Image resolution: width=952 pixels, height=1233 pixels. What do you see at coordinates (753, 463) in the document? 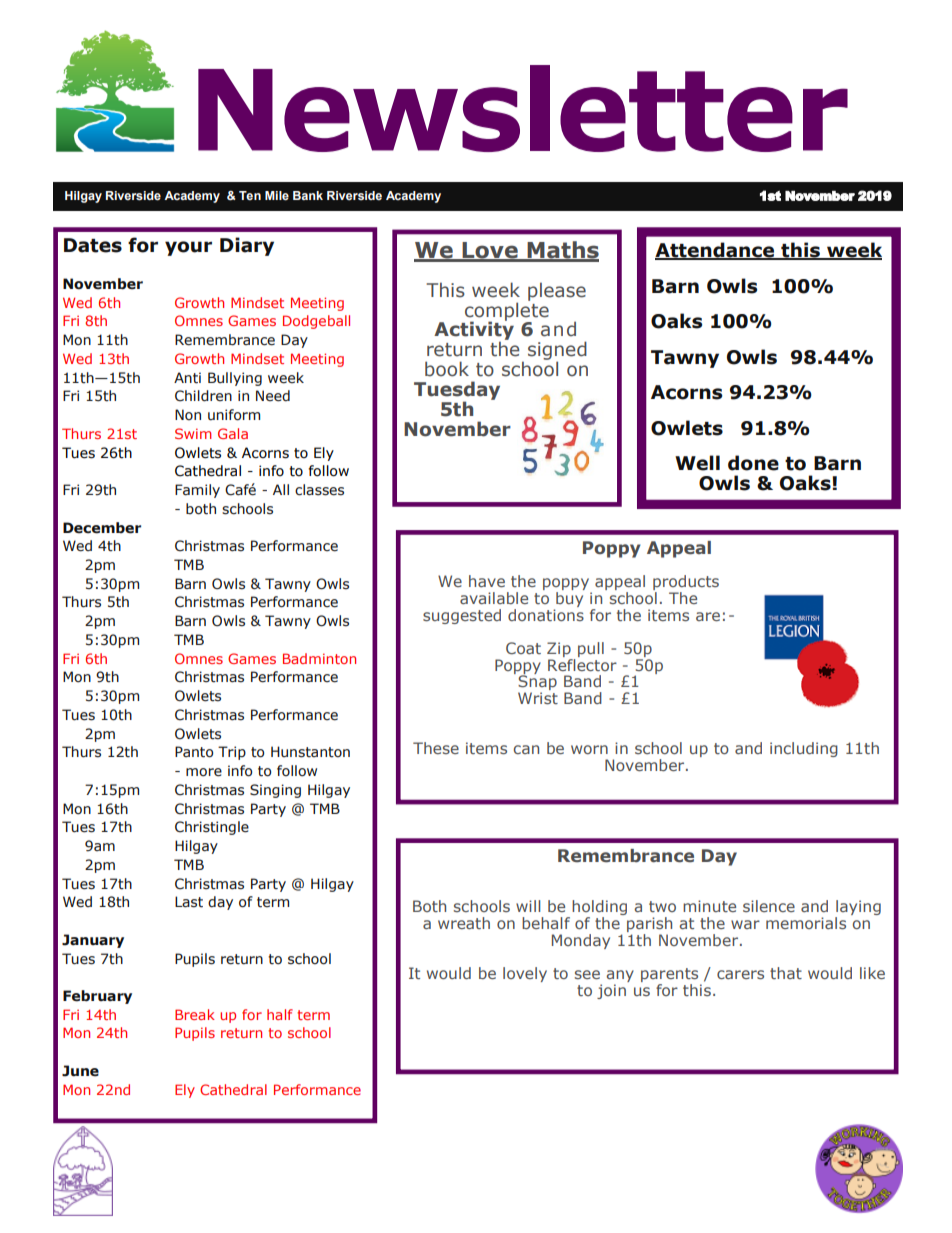
I see `done` at bounding box center [753, 463].
